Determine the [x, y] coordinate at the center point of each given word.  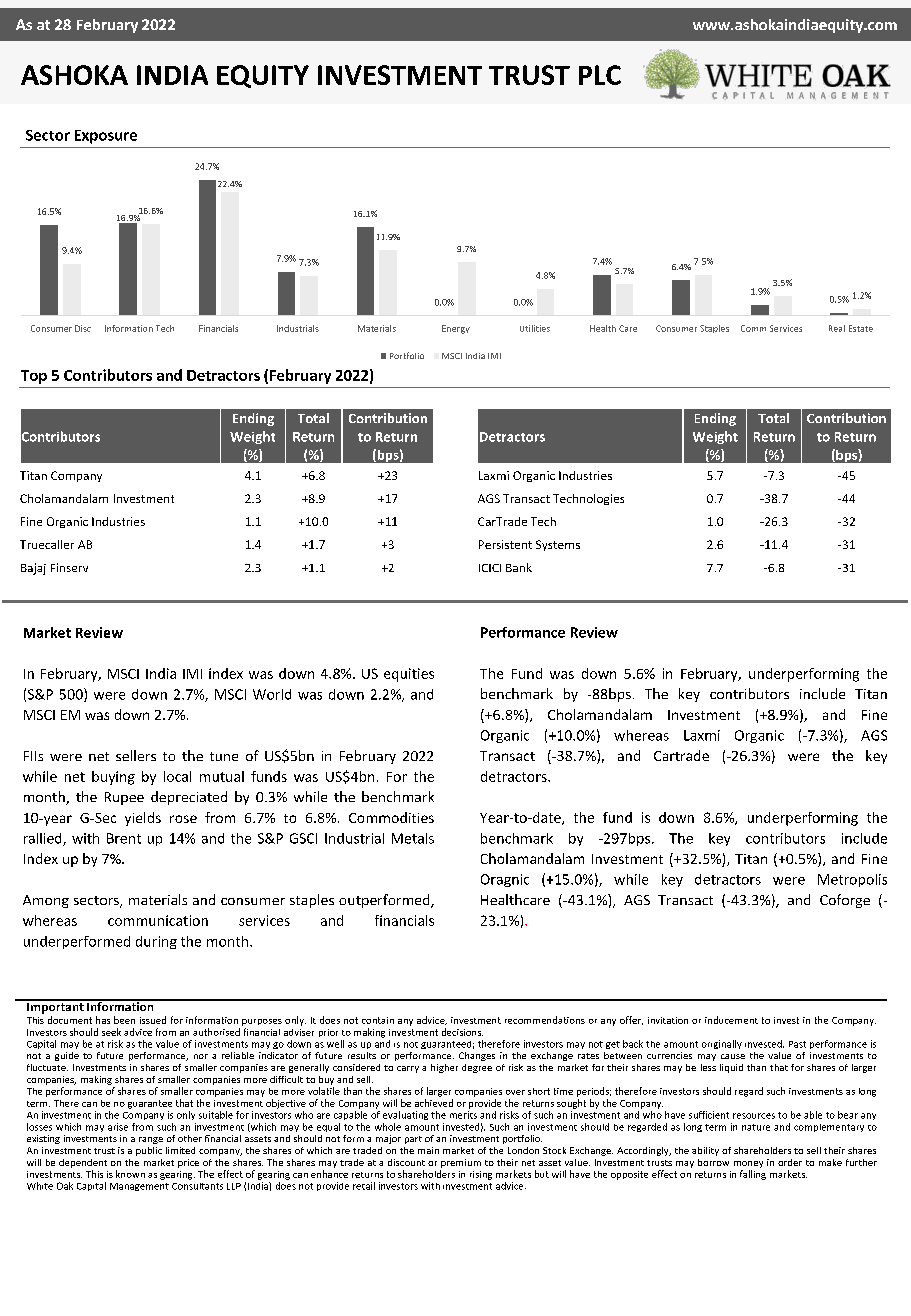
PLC [600, 75]
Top [34, 377]
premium [461, 1163]
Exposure [106, 137]
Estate [861, 328]
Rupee [124, 798]
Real [837, 328]
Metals [413, 838]
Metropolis [852, 880]
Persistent [505, 544]
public [149, 1151]
